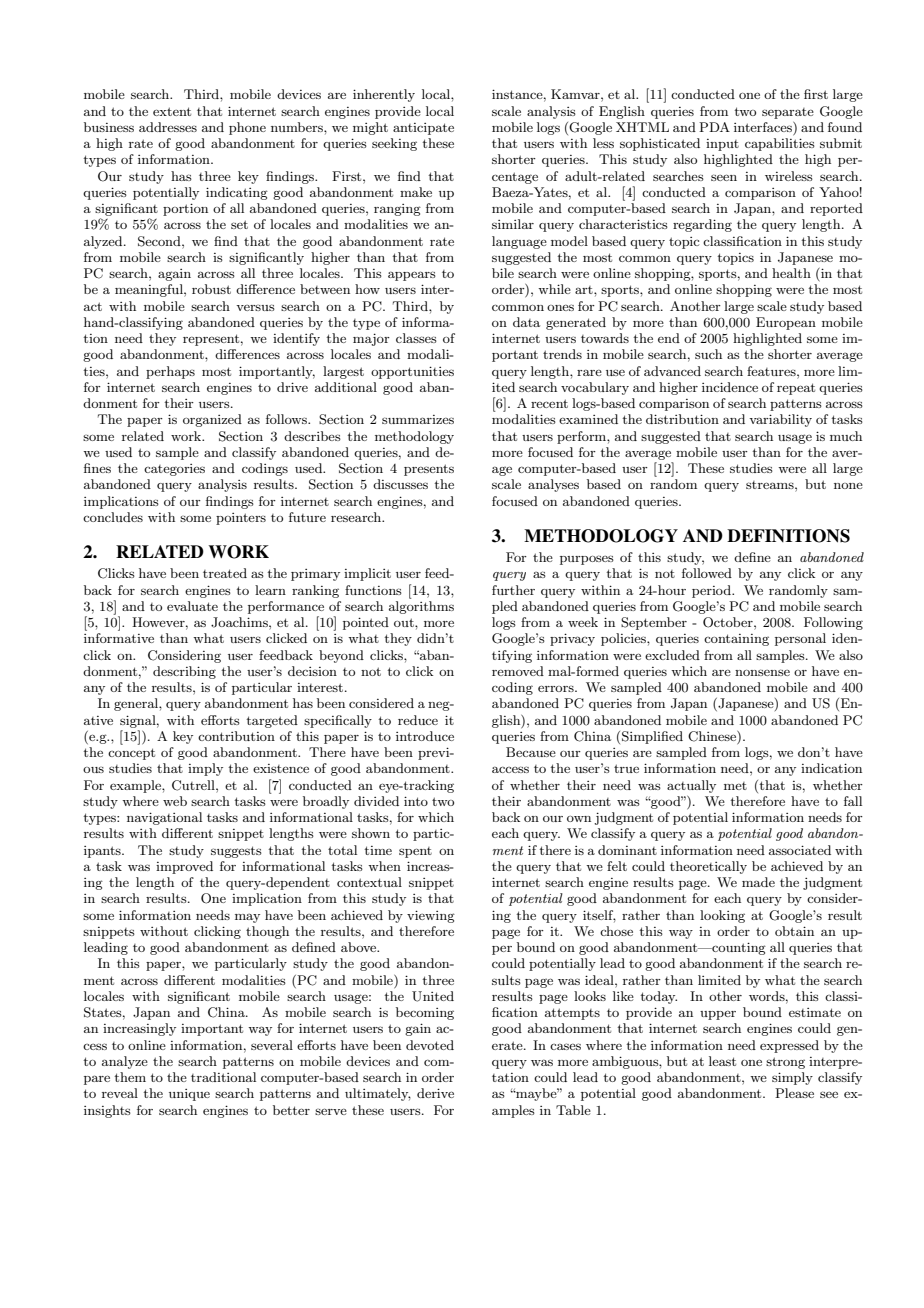 The width and height of the page is (924, 1308). I want to click on presents, so click(429, 470).
